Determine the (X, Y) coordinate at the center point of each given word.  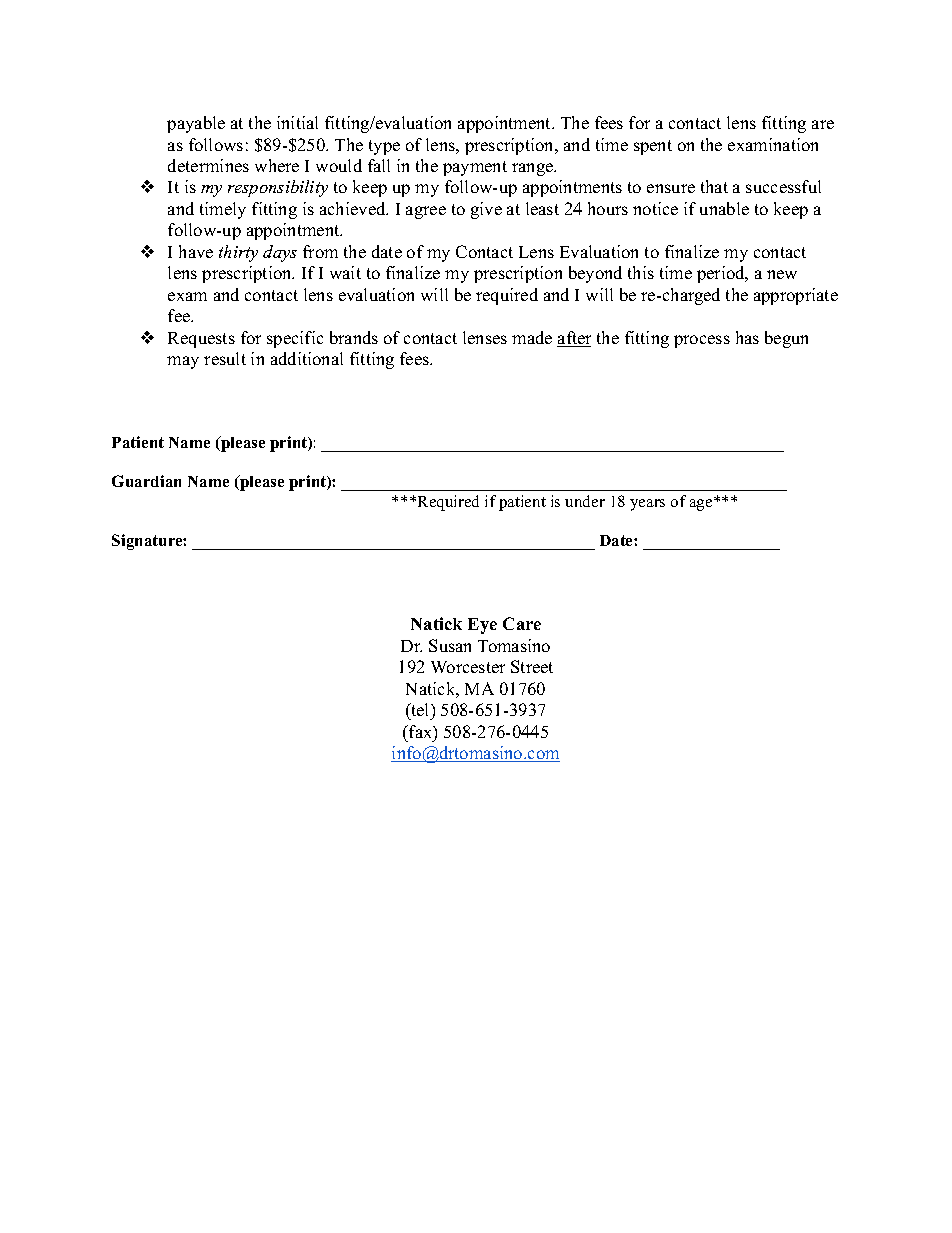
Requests (201, 340)
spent (653, 147)
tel (420, 709)
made (532, 337)
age (702, 504)
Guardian (146, 481)
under (585, 501)
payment (475, 168)
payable (196, 124)
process (702, 341)
